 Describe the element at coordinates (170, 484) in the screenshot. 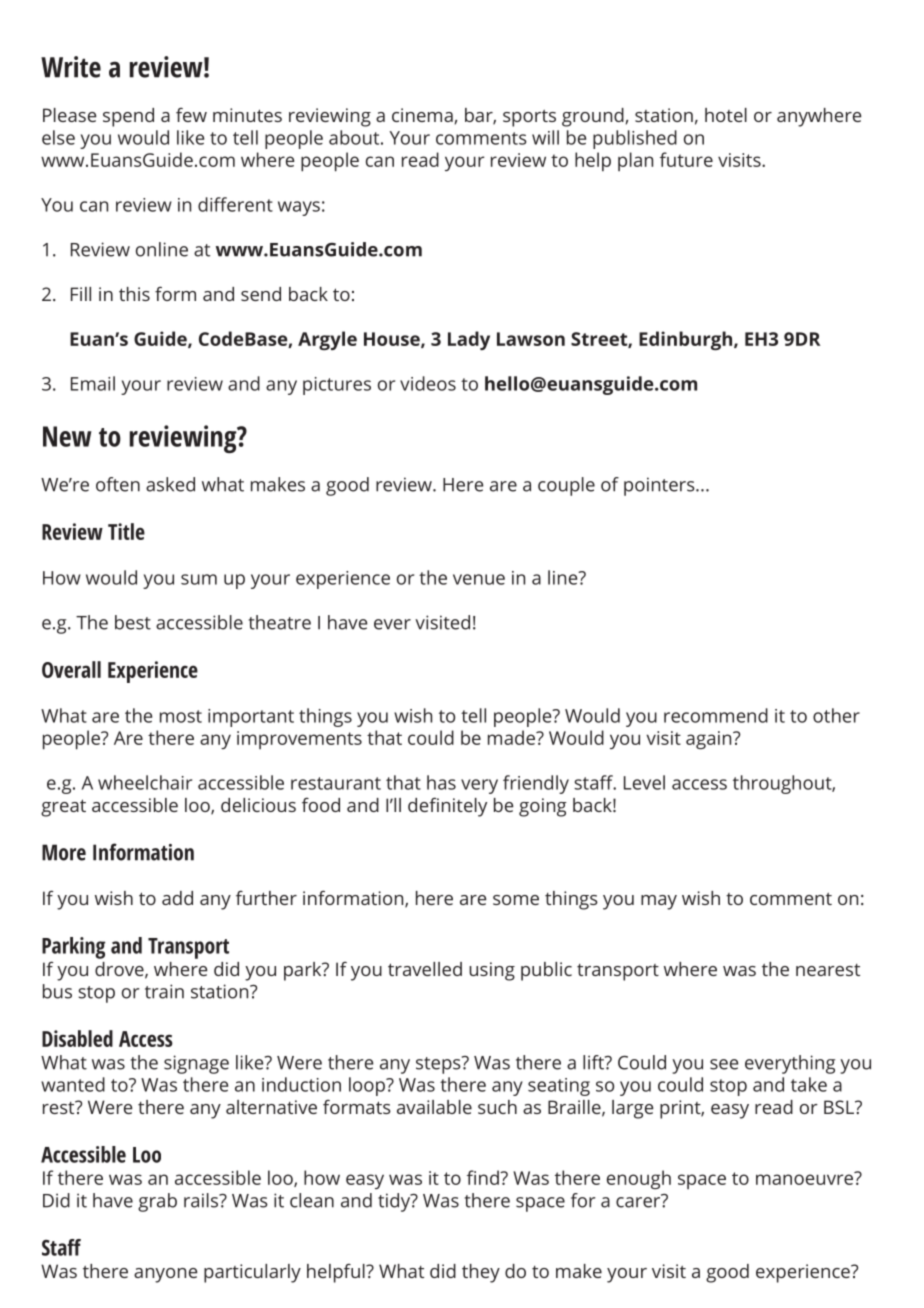

I see `asked` at that location.
